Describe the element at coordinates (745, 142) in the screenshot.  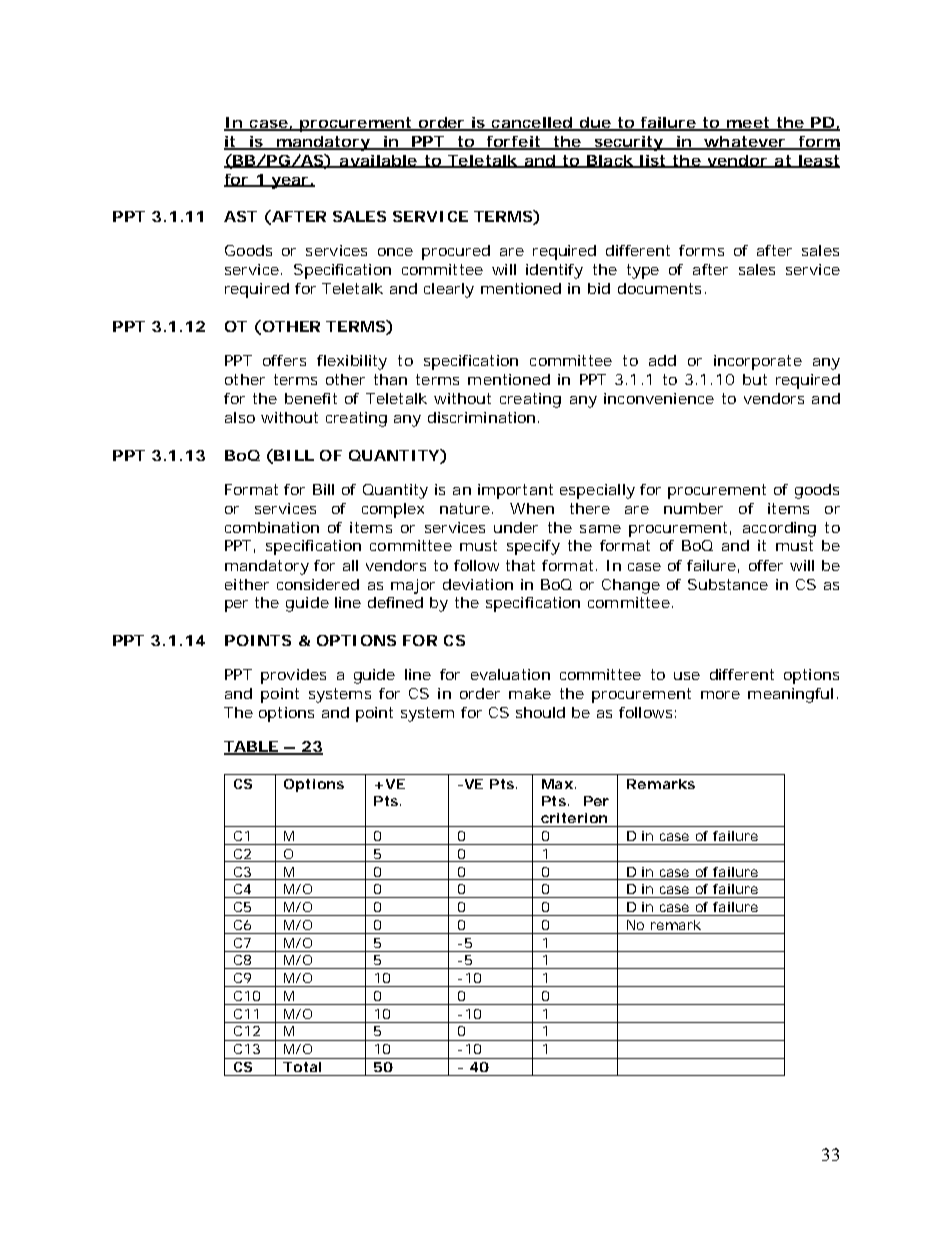
I see `whatever` at that location.
